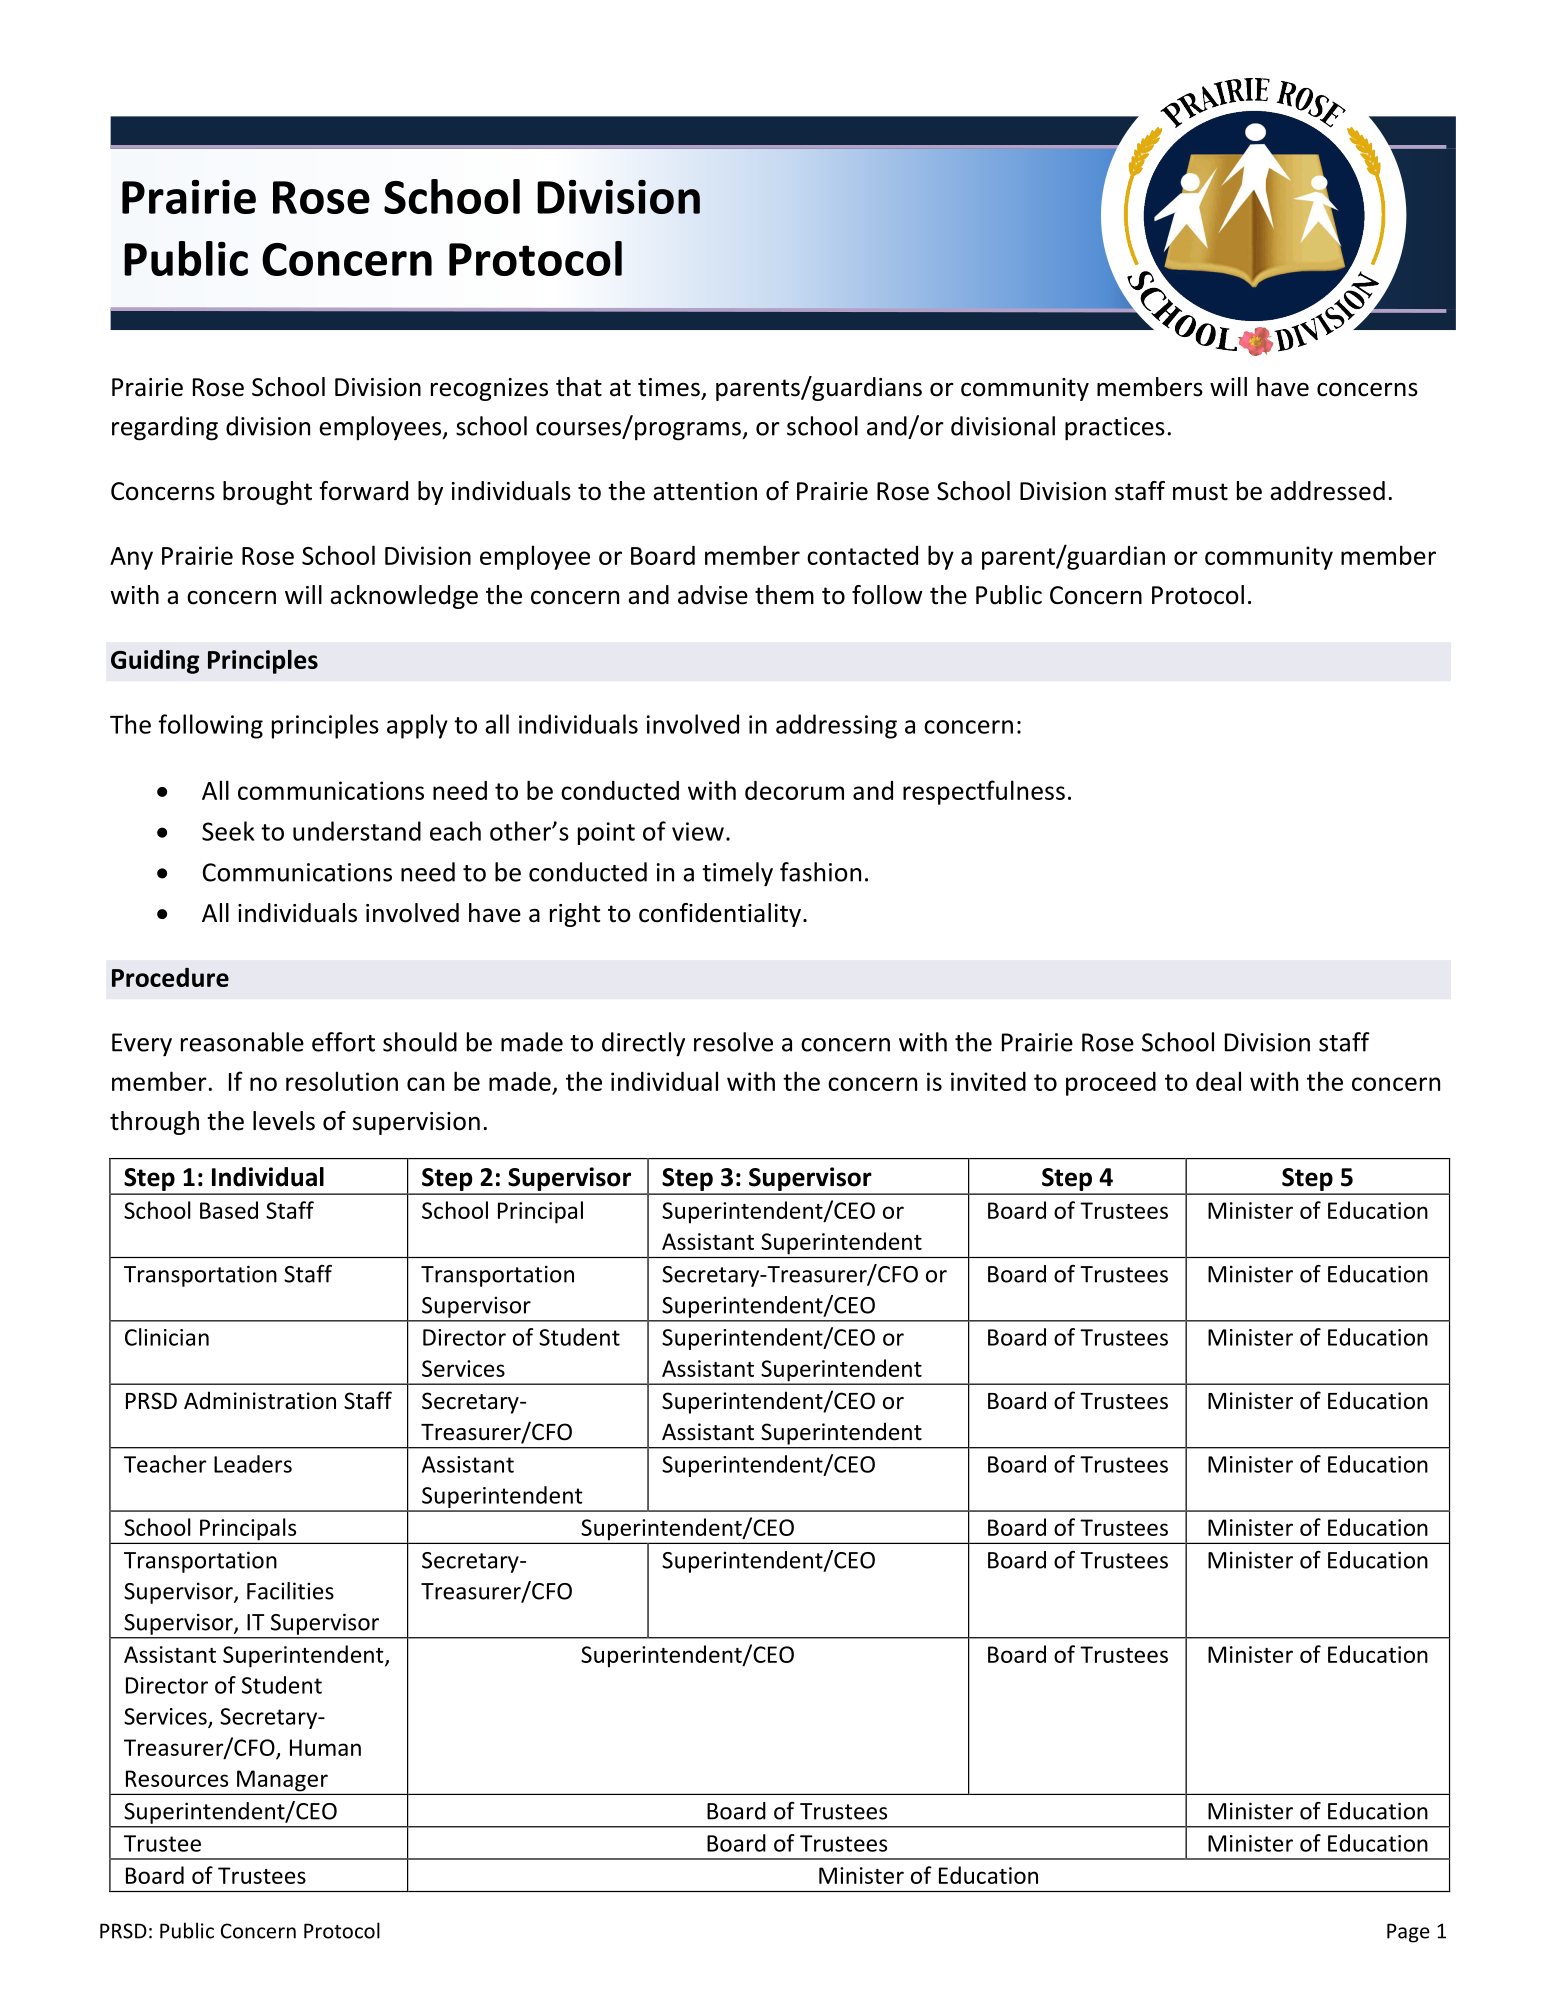 This document has height=2015, width=1557. What do you see at coordinates (177, 1778) in the document?
I see `Resources` at bounding box center [177, 1778].
